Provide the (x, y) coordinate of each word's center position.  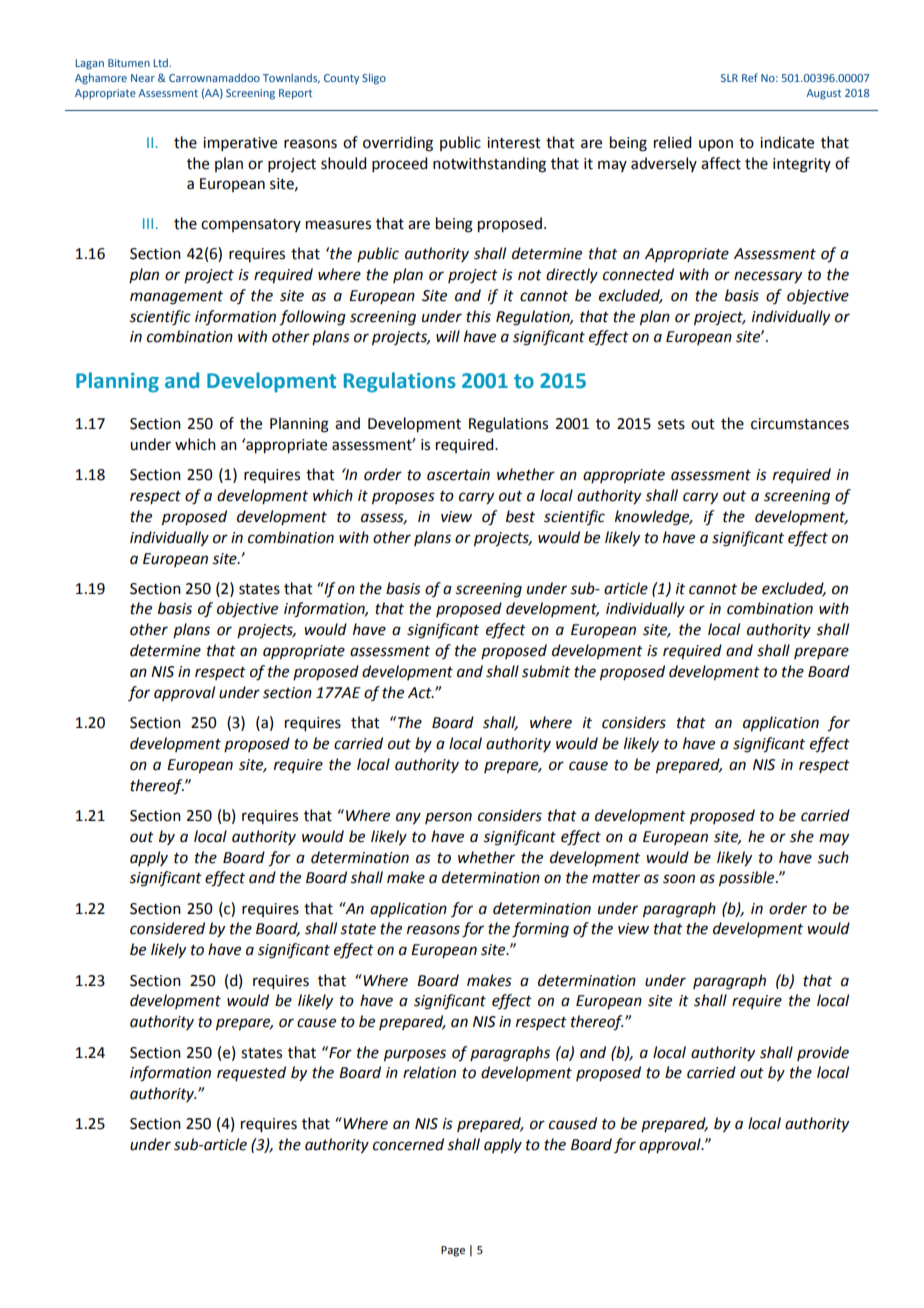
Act (421, 693)
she (802, 836)
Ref (750, 77)
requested (251, 1073)
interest (514, 143)
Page (453, 1251)
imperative (240, 144)
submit (546, 671)
